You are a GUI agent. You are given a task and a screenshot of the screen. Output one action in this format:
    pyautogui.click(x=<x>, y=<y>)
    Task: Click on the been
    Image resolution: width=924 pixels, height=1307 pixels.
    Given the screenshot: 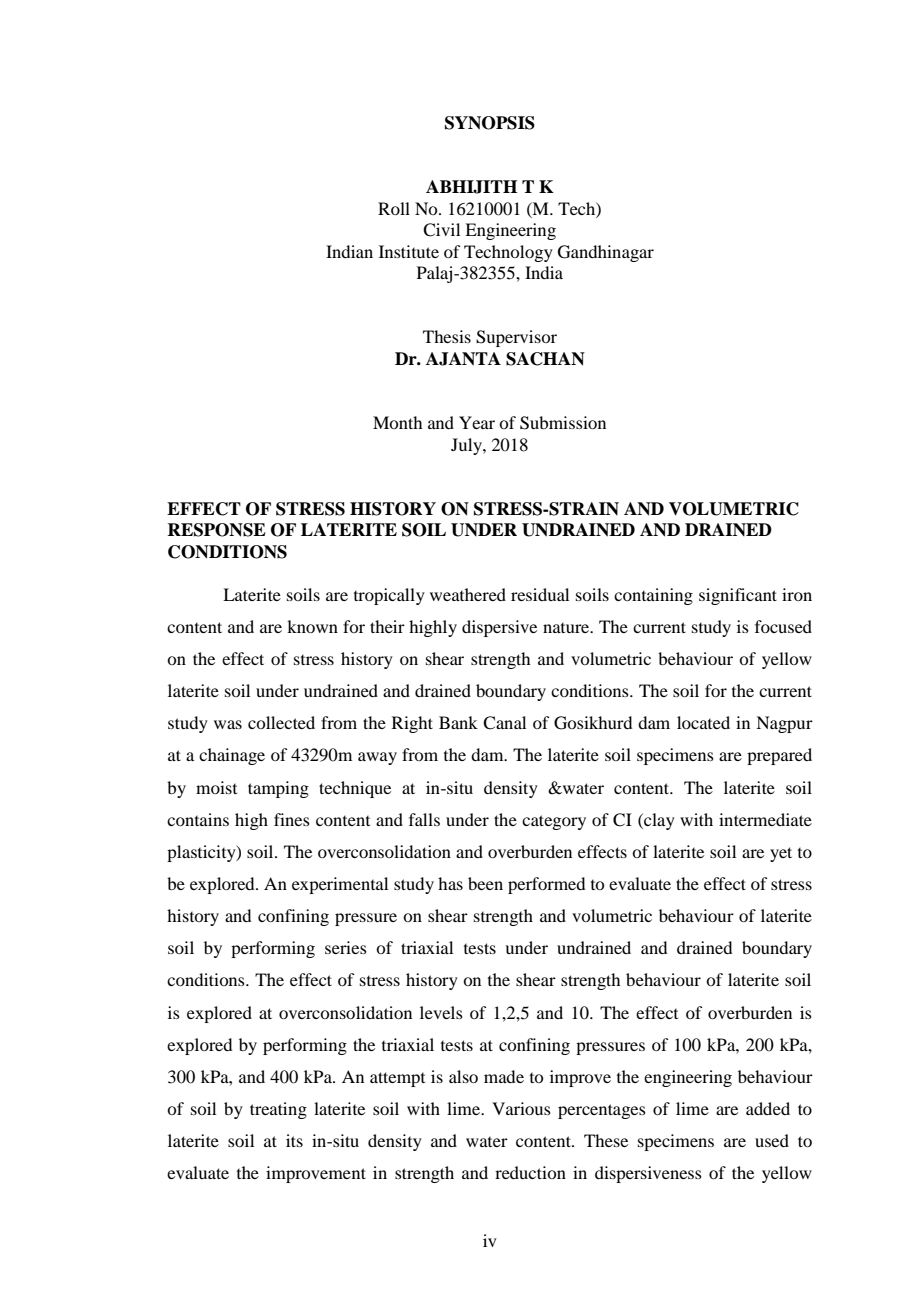 What is the action you would take?
    pyautogui.click(x=485, y=883)
